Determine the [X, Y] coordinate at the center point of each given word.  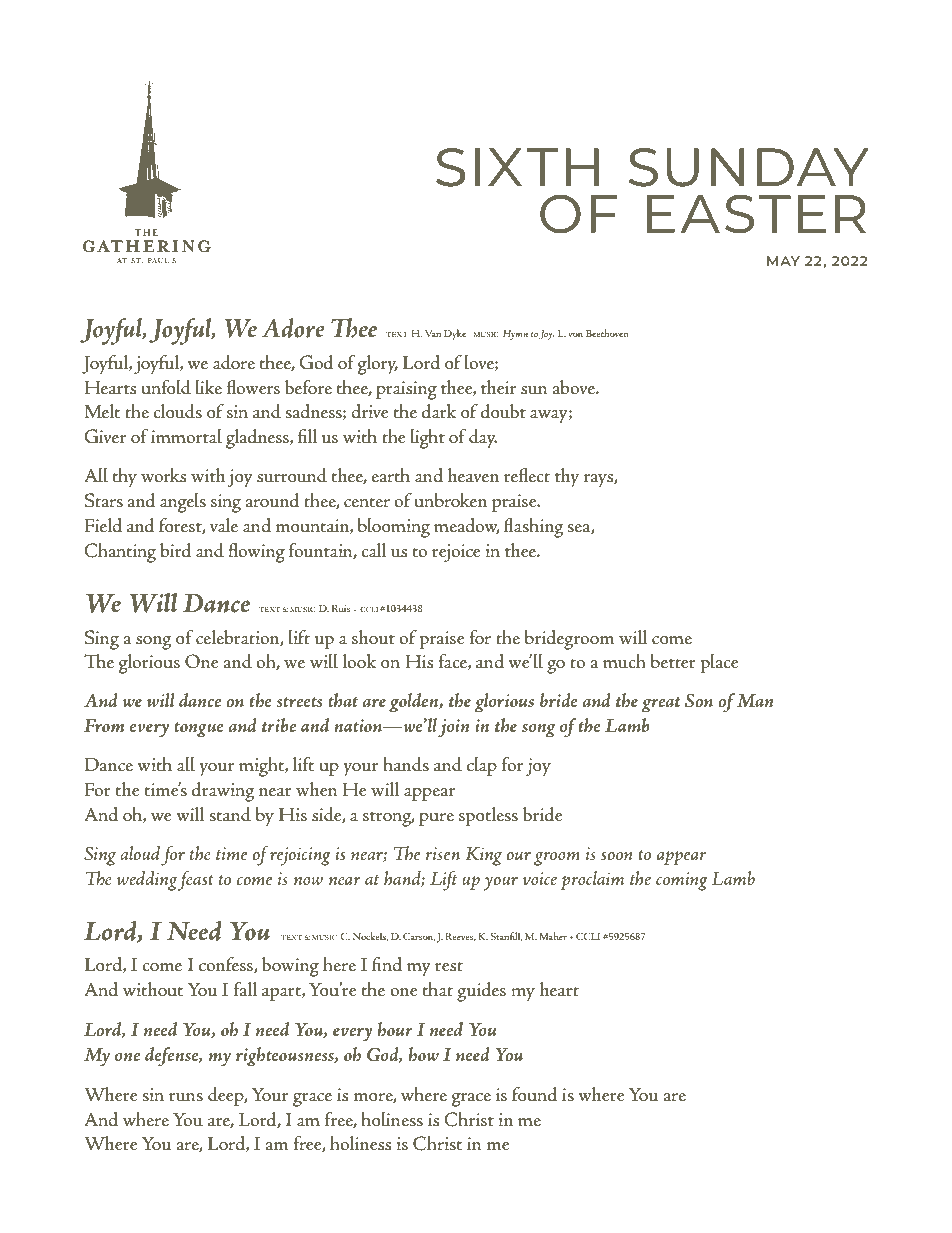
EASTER [756, 214]
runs [186, 1097]
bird [176, 550]
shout [373, 637]
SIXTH [517, 167]
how [423, 1054]
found [535, 1094]
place [719, 663]
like [208, 387]
